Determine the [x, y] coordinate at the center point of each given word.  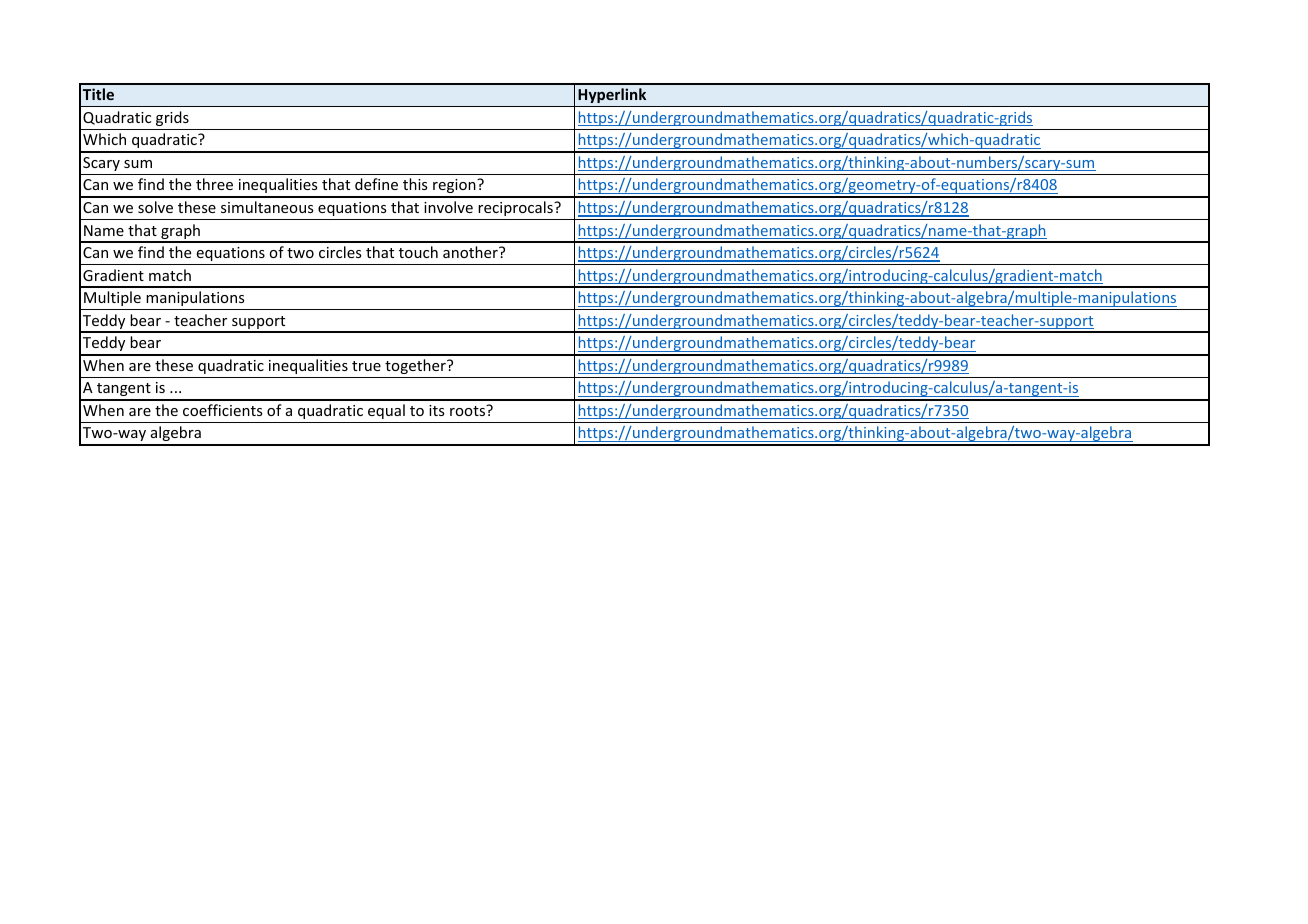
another [471, 252]
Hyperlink [612, 95]
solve [155, 207]
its [436, 410]
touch [418, 252]
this [415, 184]
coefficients [222, 410]
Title [98, 94]
